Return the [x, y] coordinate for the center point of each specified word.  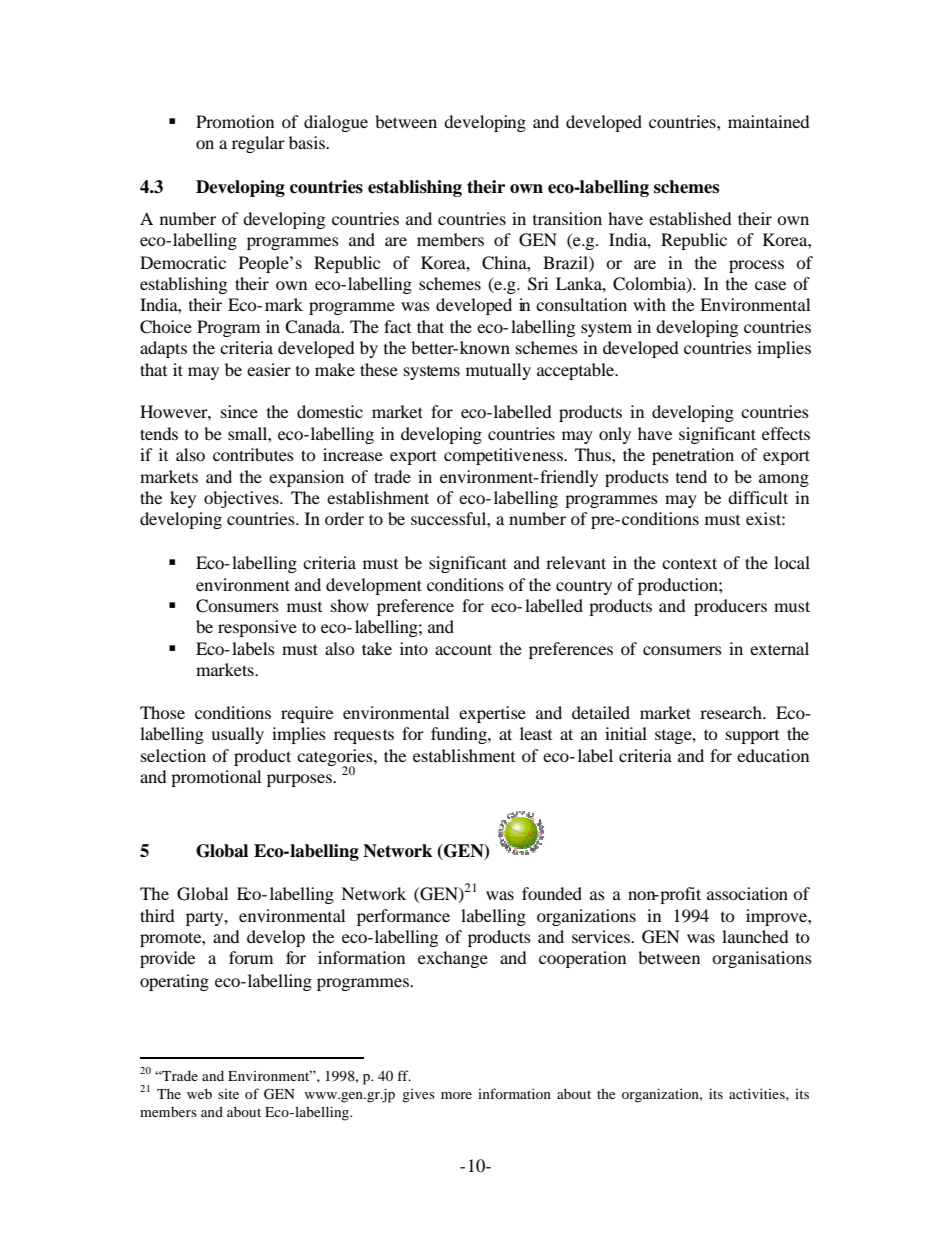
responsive [257, 628]
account [463, 649]
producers [730, 607]
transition [567, 218]
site [228, 1094]
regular [258, 144]
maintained [769, 121]
